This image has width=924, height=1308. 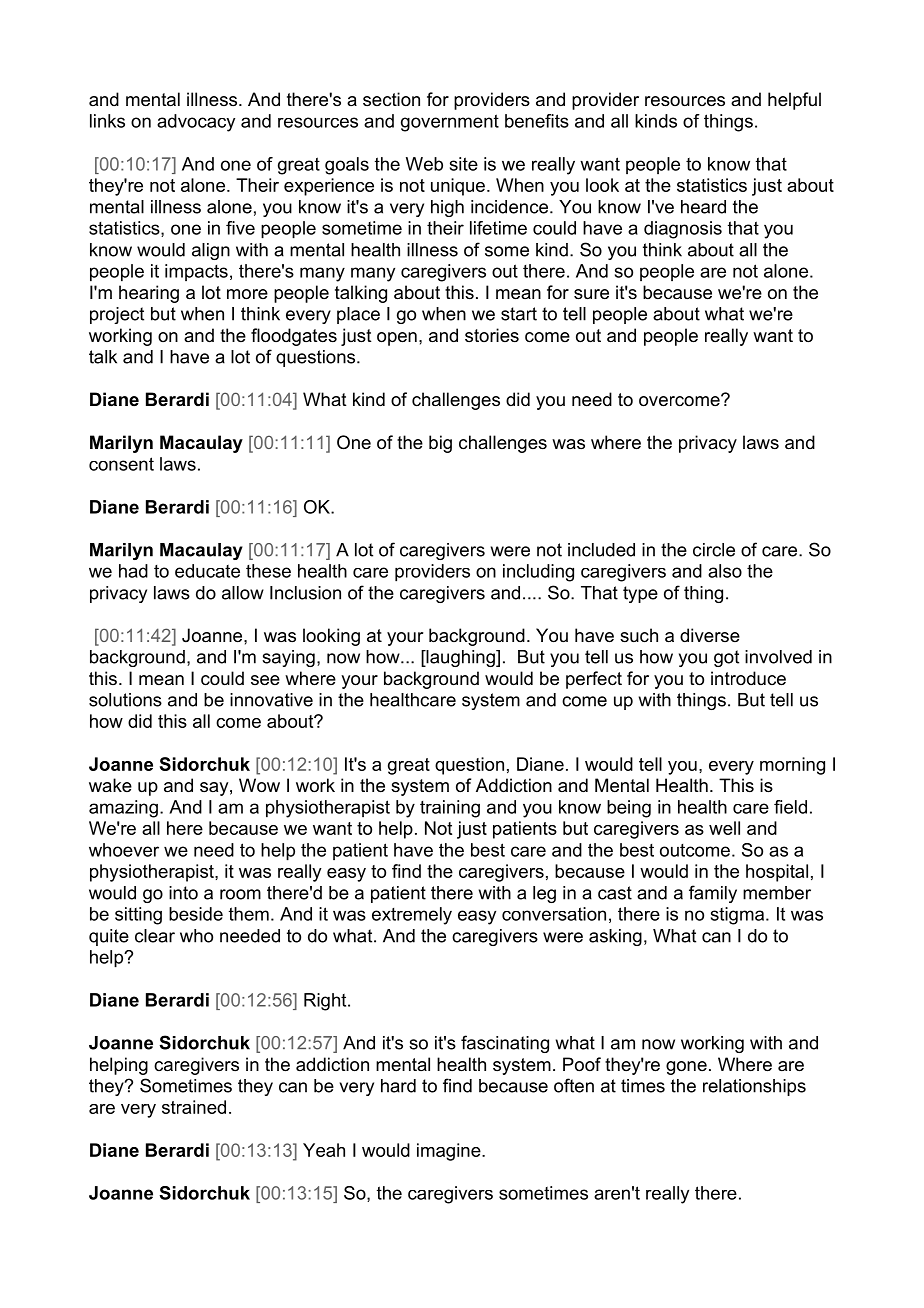 I want to click on government, so click(x=450, y=123).
